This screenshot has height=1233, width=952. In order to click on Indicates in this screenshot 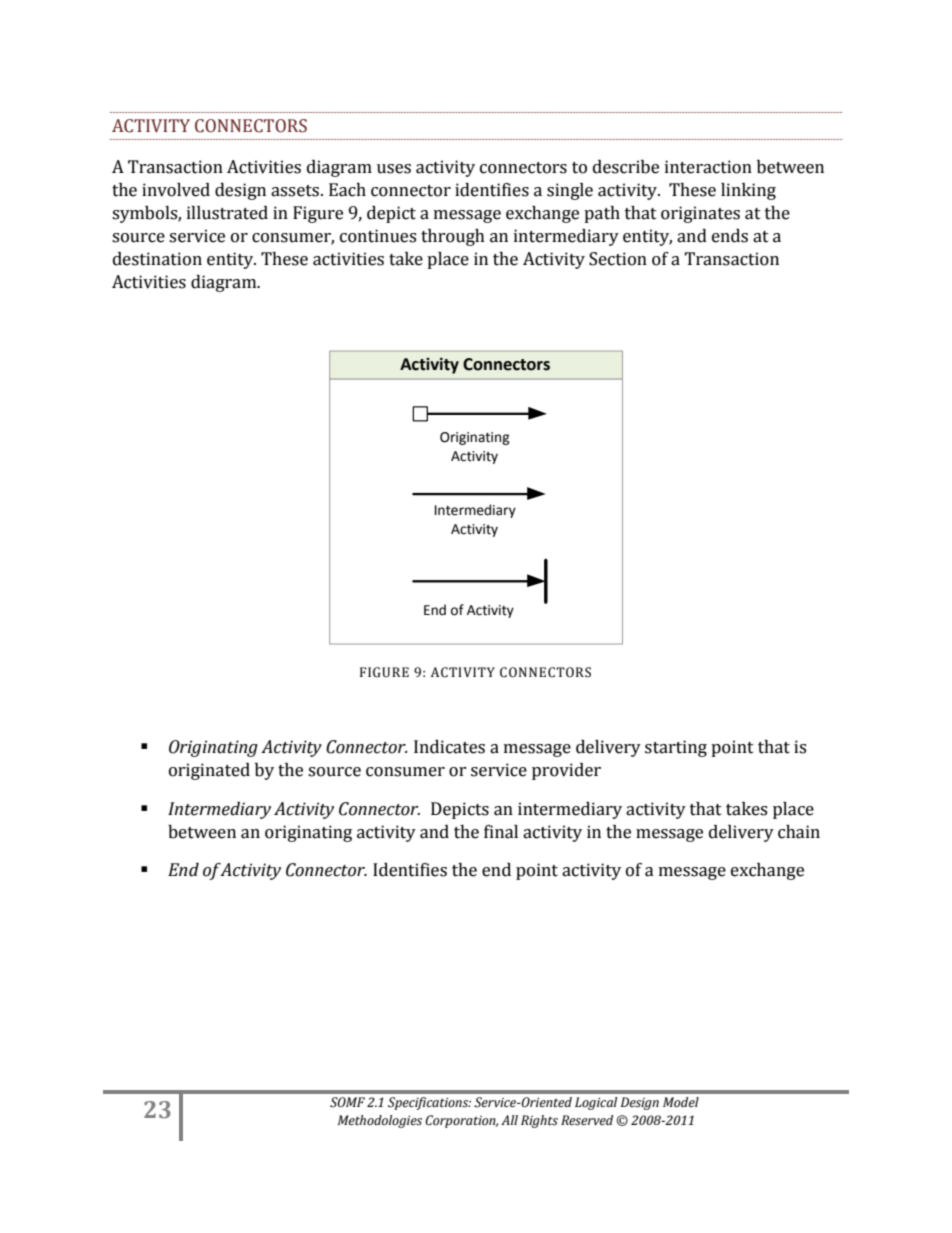, I will do `click(449, 747)`.
